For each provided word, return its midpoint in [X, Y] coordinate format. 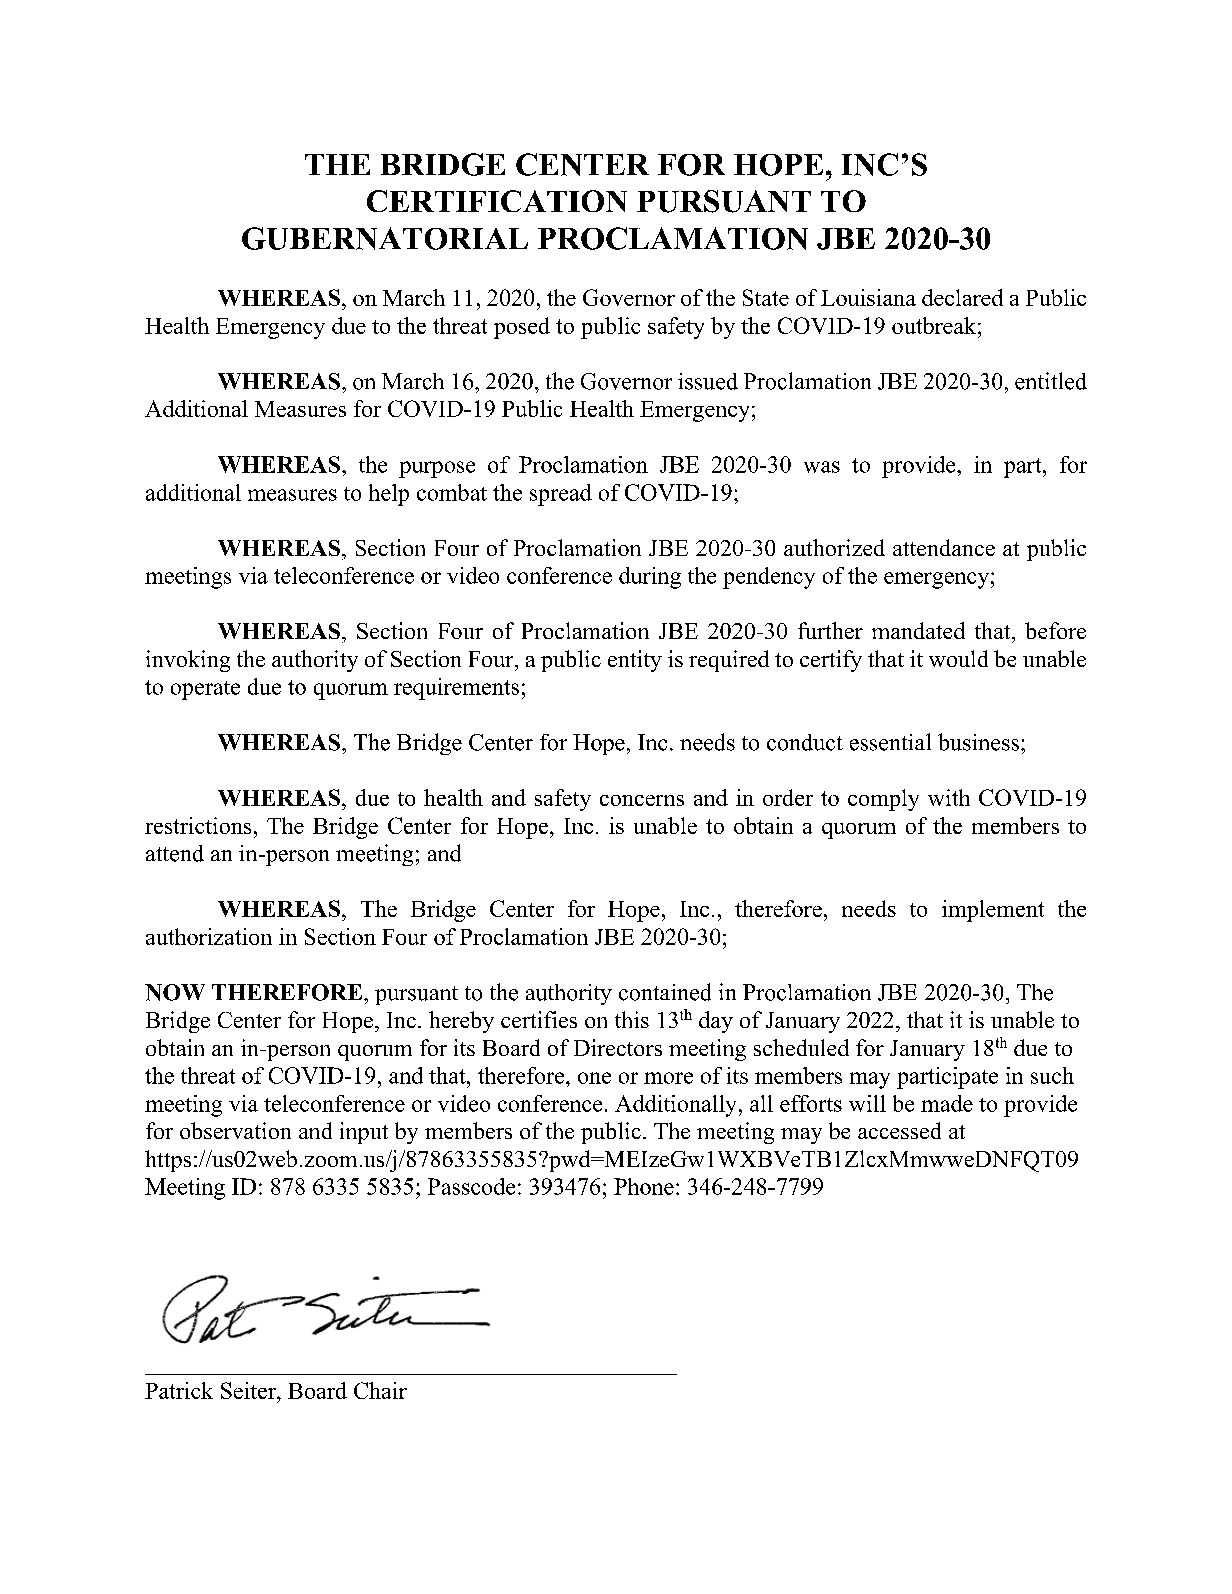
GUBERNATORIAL [385, 238]
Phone [644, 1186]
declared [962, 297]
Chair [380, 1390]
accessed [899, 1130]
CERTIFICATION [497, 201]
